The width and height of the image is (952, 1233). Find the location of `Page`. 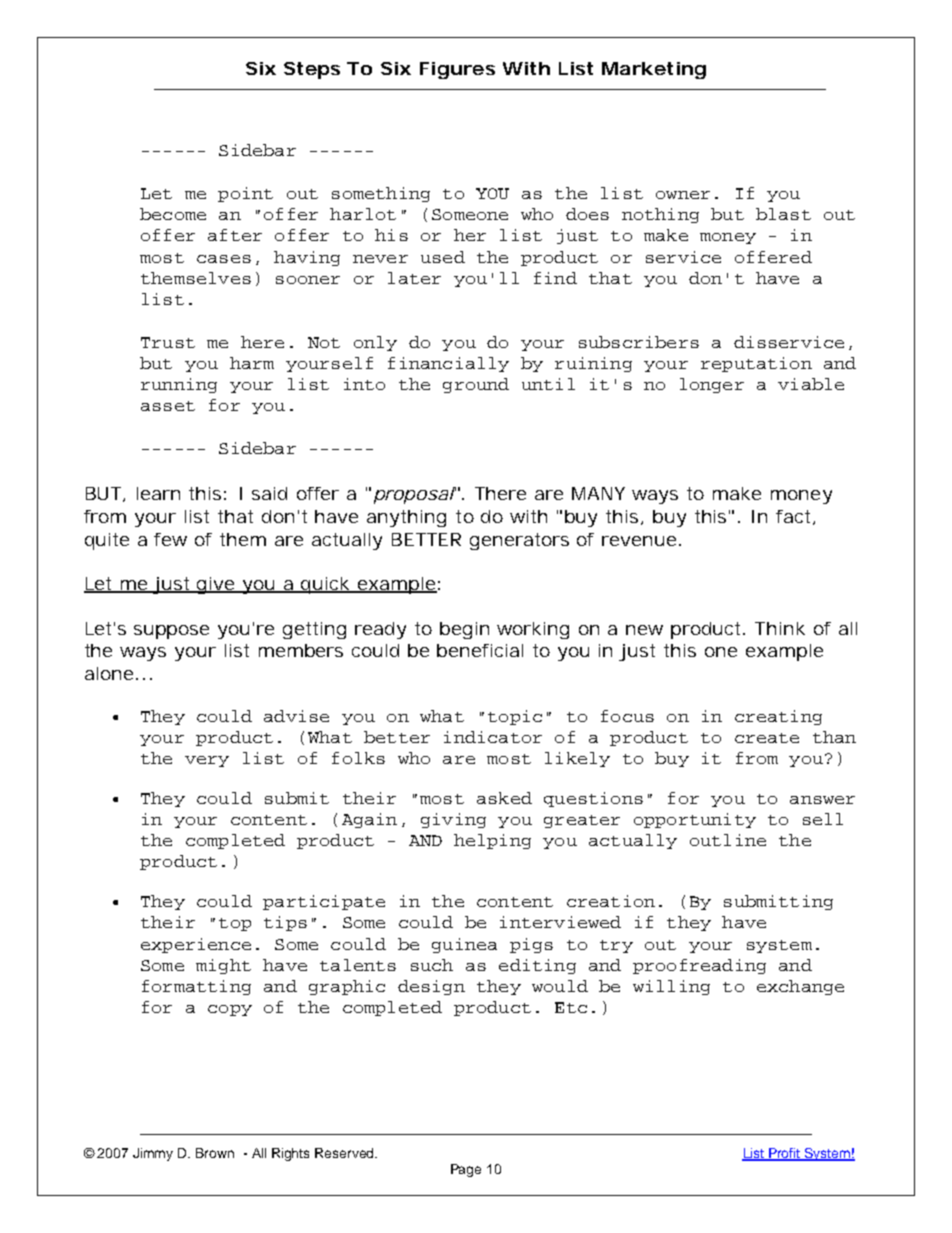

Page is located at coordinates (466, 1170).
